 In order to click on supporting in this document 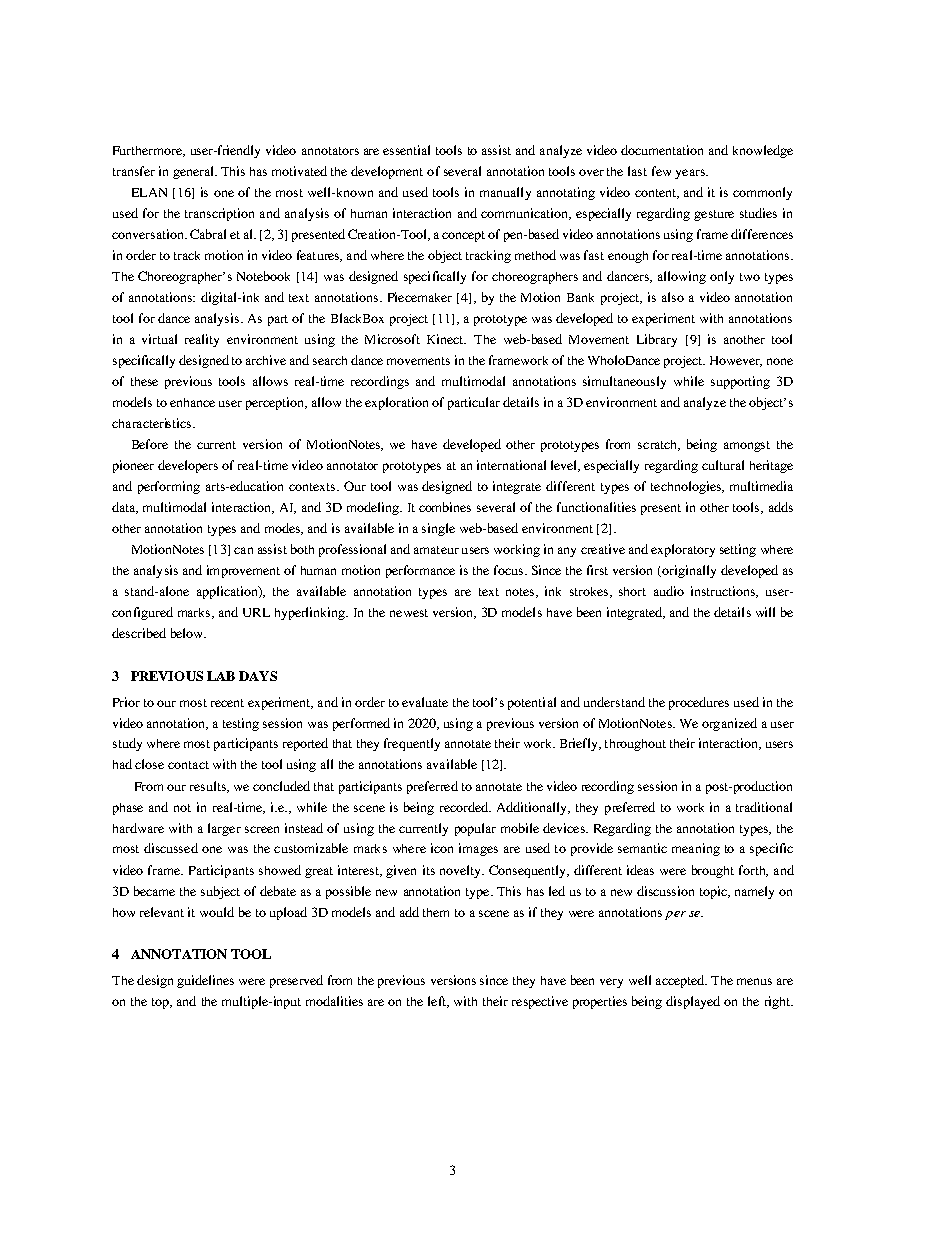, I will do `click(740, 382)`.
